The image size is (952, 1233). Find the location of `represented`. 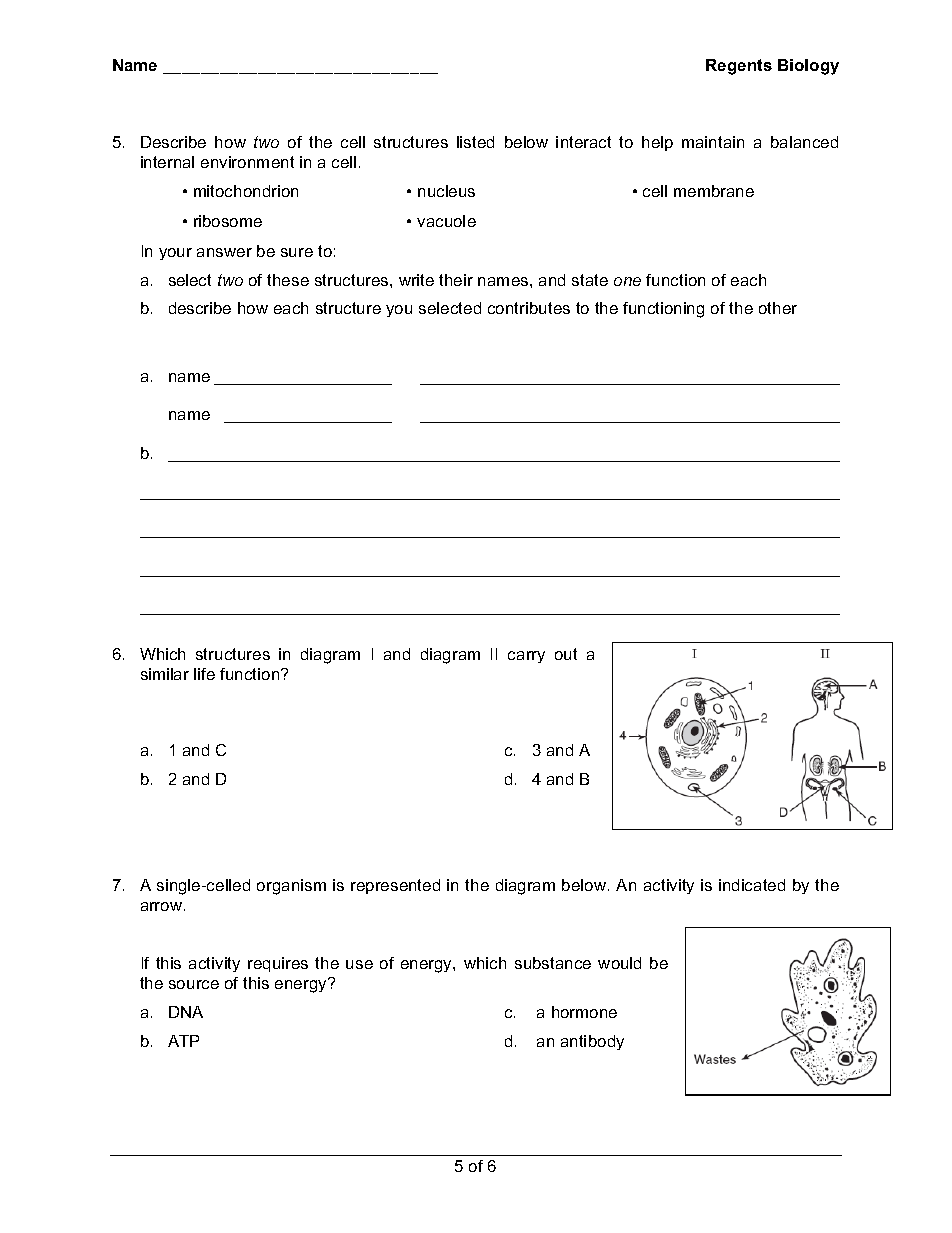

represented is located at coordinates (395, 886).
